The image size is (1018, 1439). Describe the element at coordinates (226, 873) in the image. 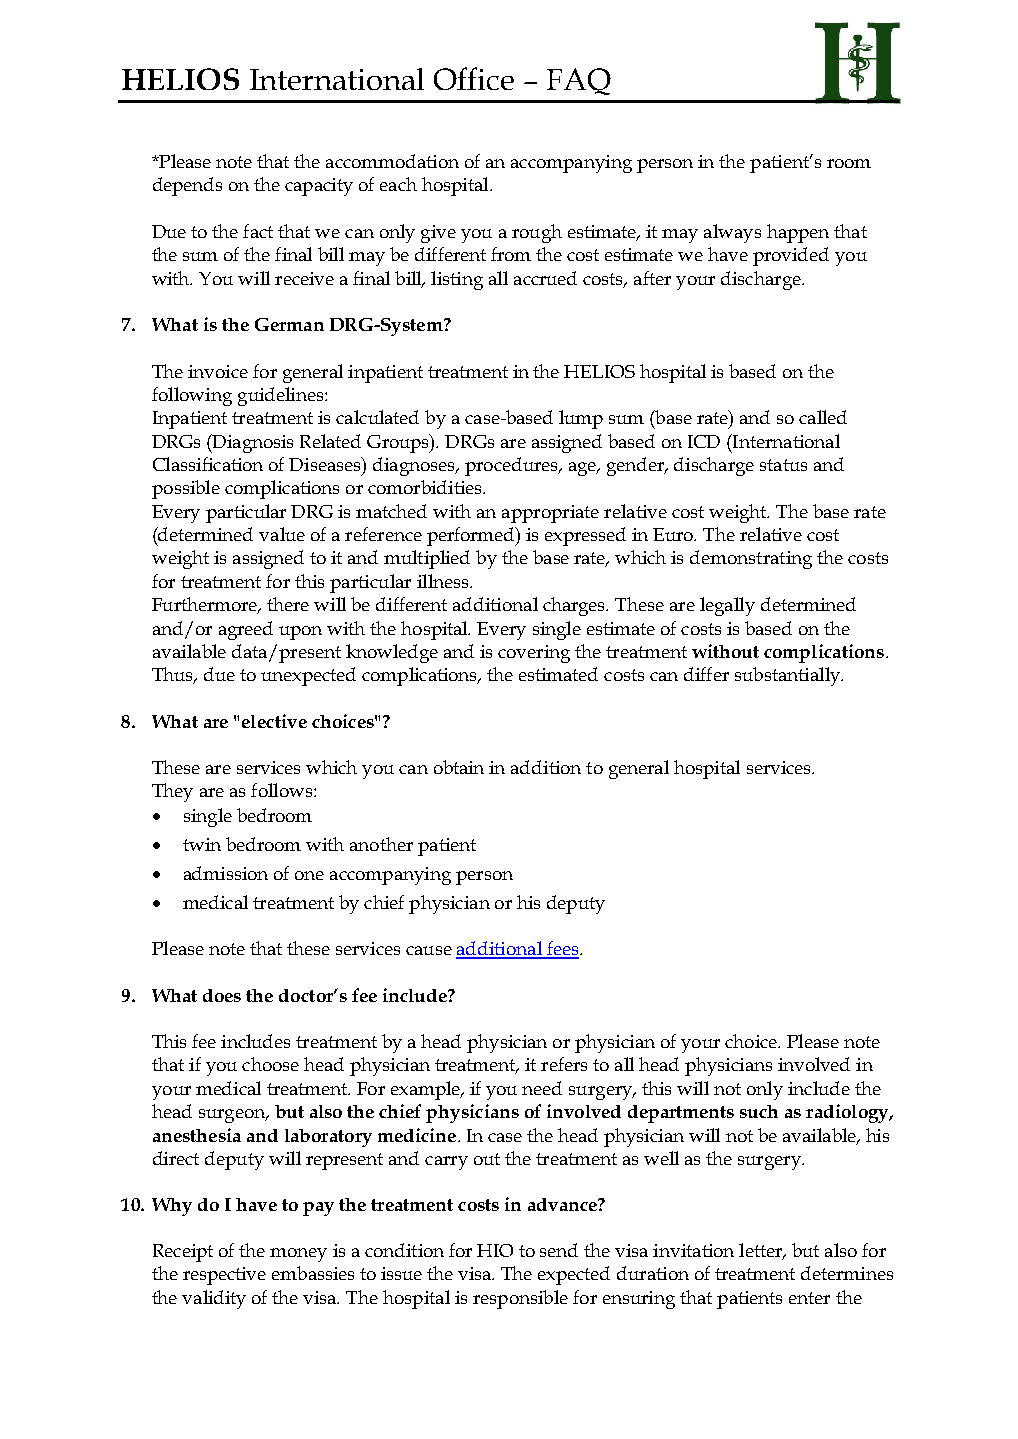

I see `admission` at that location.
